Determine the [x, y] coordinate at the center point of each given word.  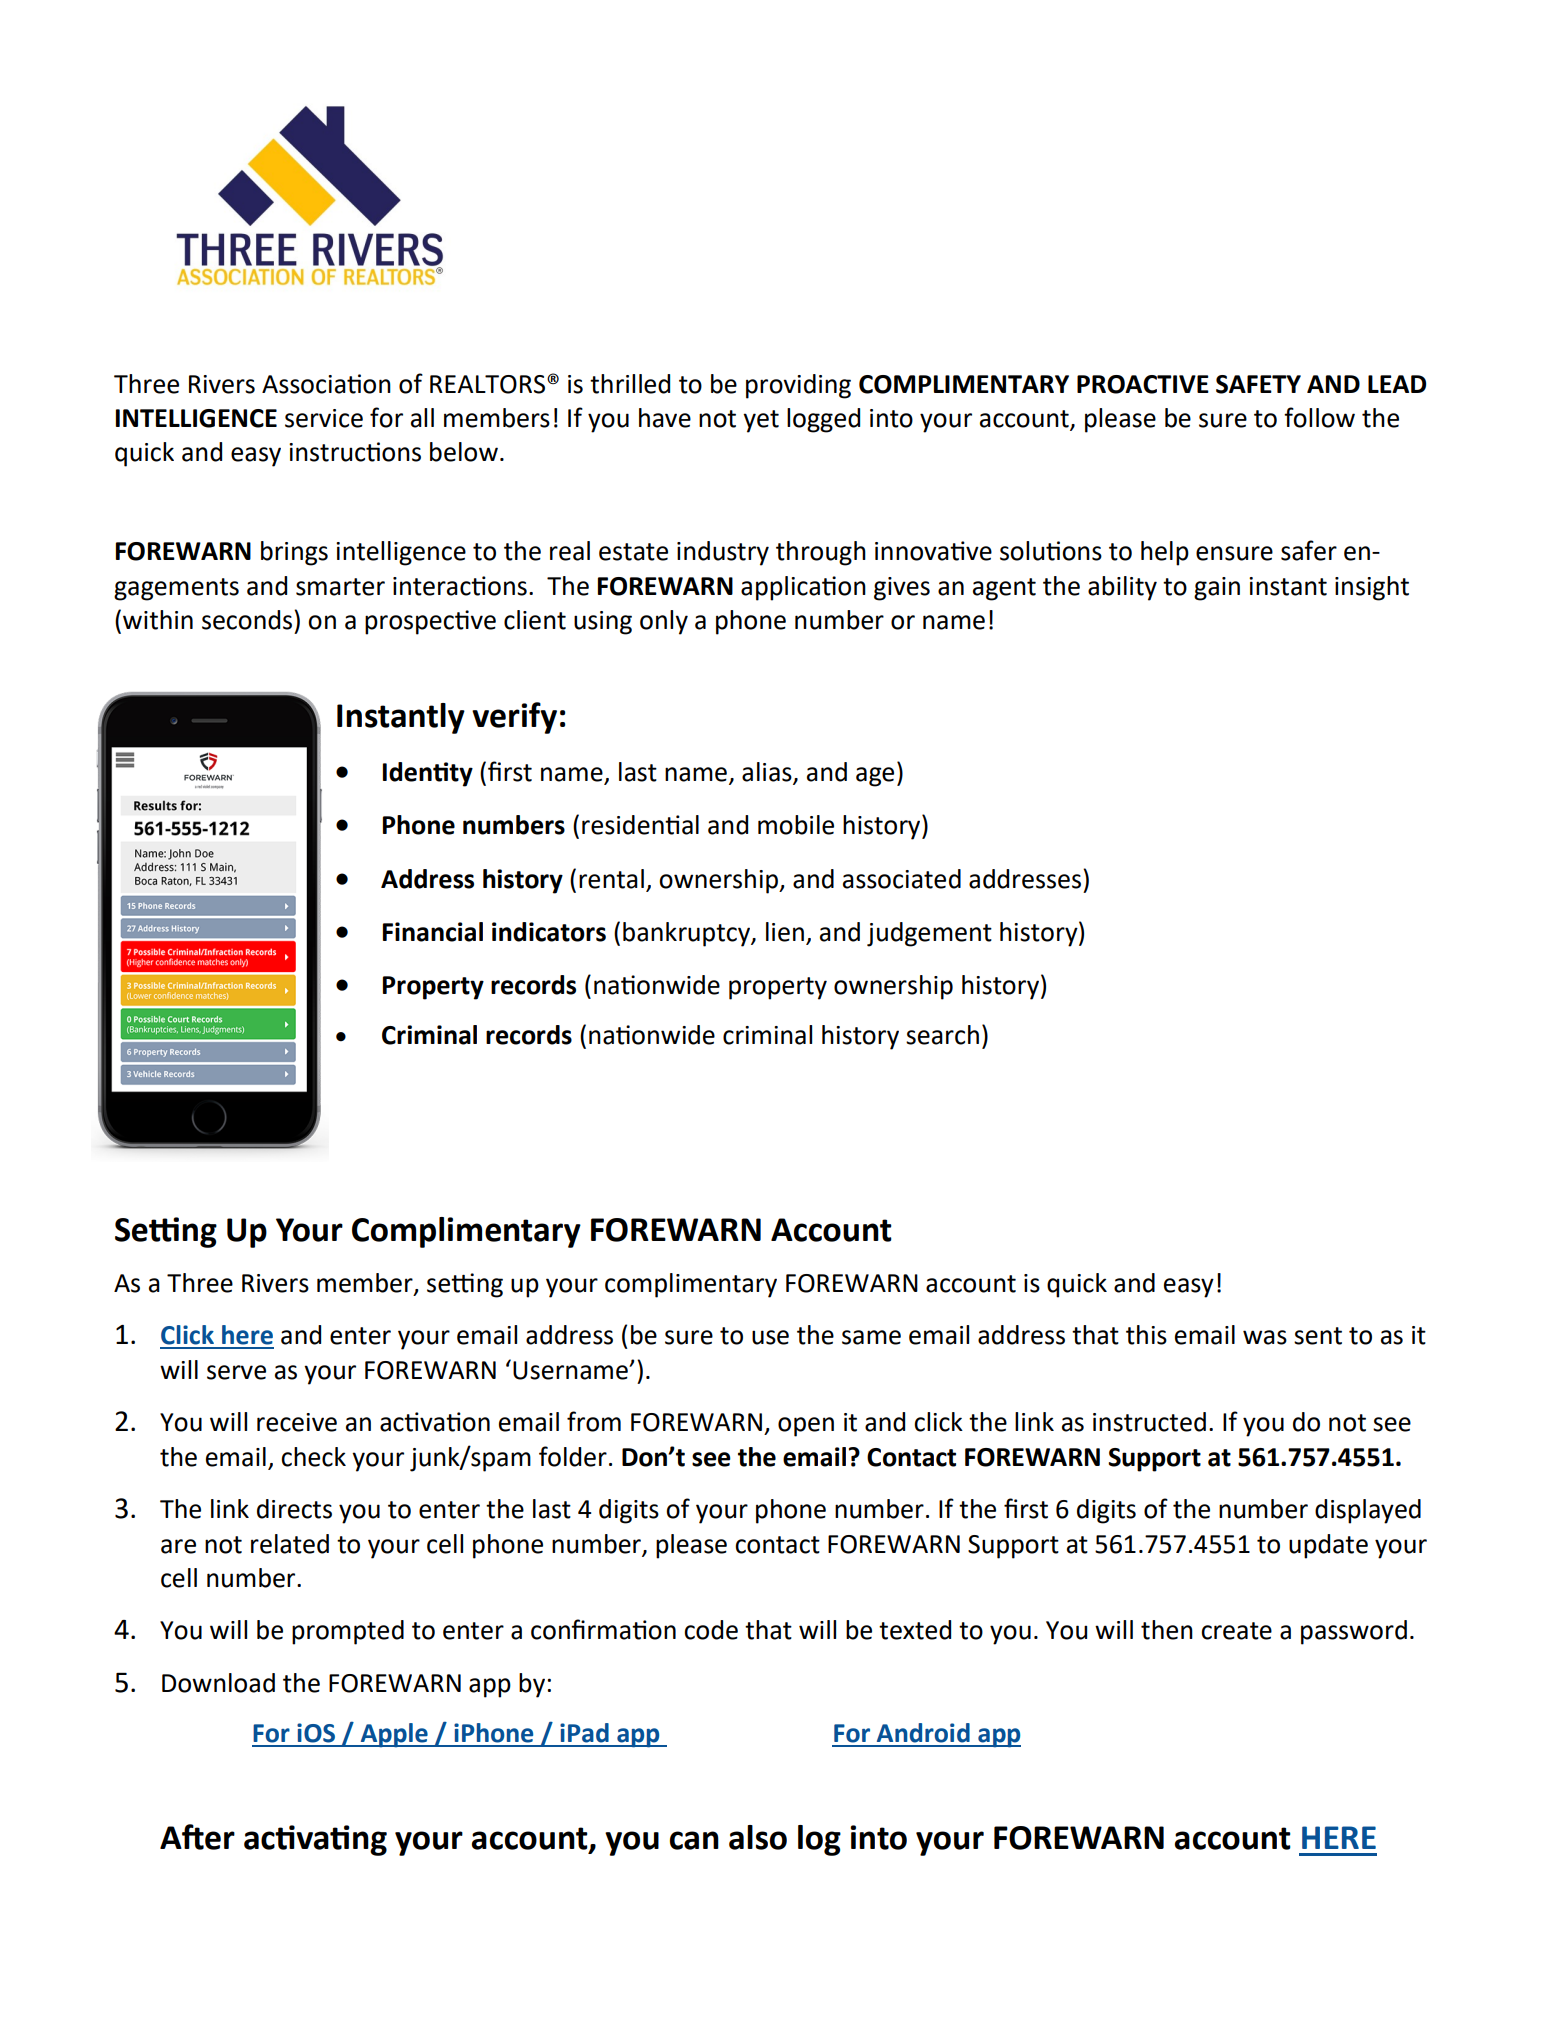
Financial [433, 932]
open [806, 1427]
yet [761, 421]
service [324, 418]
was [1265, 1337]
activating [315, 1840]
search [942, 1035]
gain [1217, 589]
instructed [1149, 1422]
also [758, 1837]
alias [768, 773]
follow [1319, 417]
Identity [428, 774]
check [313, 1457]
